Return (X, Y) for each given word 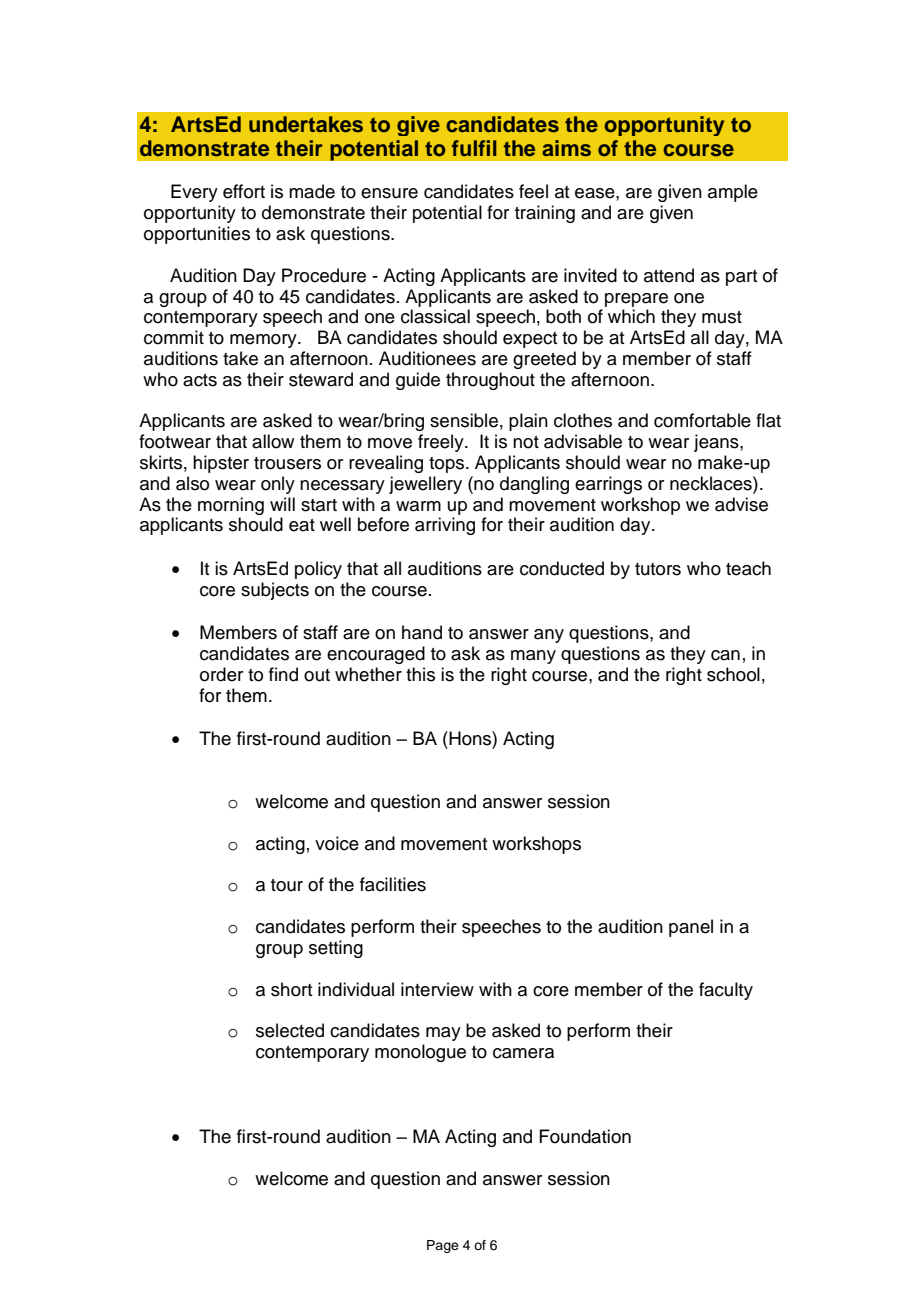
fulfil (474, 148)
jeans (717, 443)
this (420, 674)
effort (244, 191)
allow (273, 441)
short (291, 989)
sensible (464, 420)
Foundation (585, 1136)
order (221, 674)
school (733, 674)
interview (437, 989)
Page (443, 1246)
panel (691, 928)
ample (733, 193)
